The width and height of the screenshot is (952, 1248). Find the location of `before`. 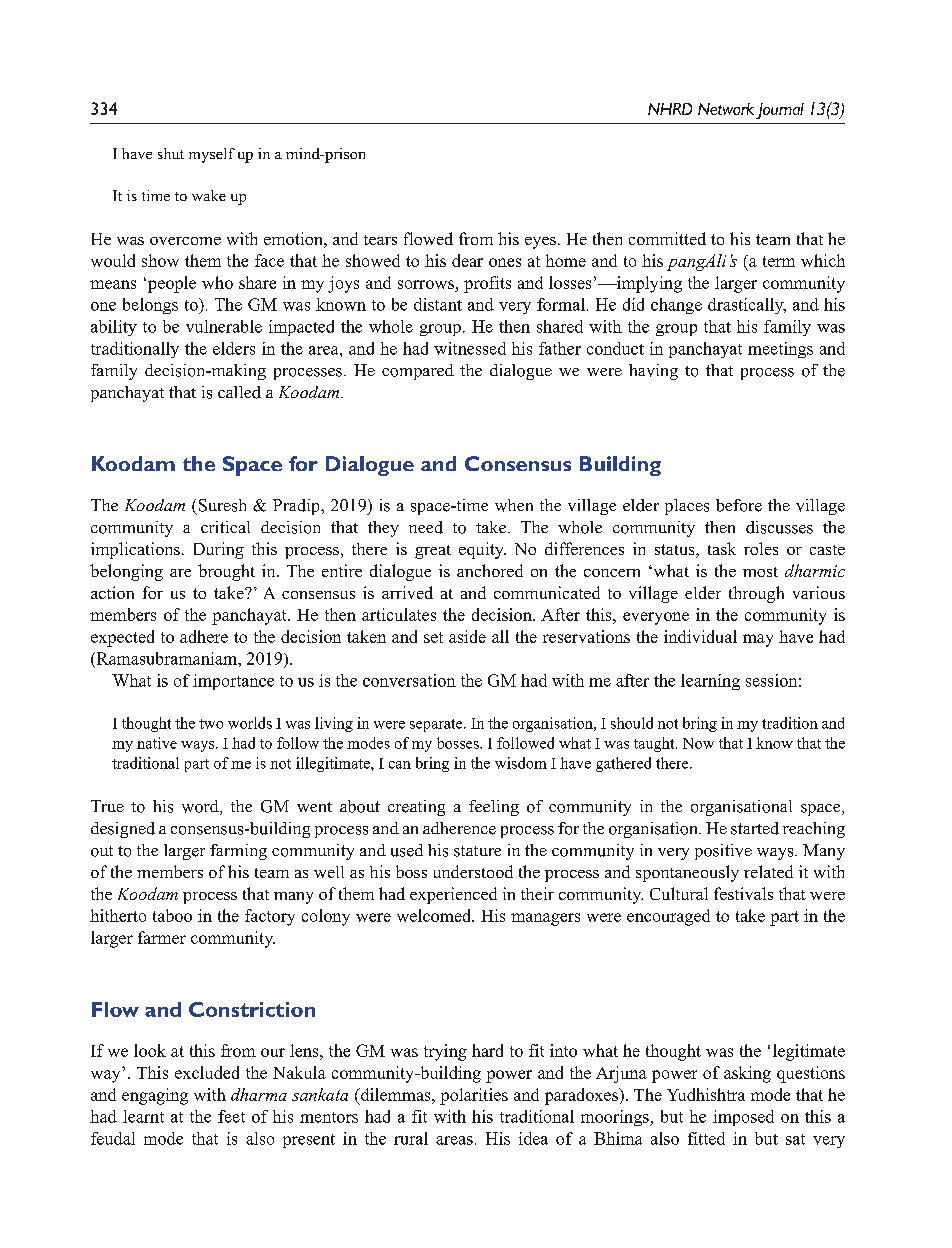

before is located at coordinates (739, 505).
